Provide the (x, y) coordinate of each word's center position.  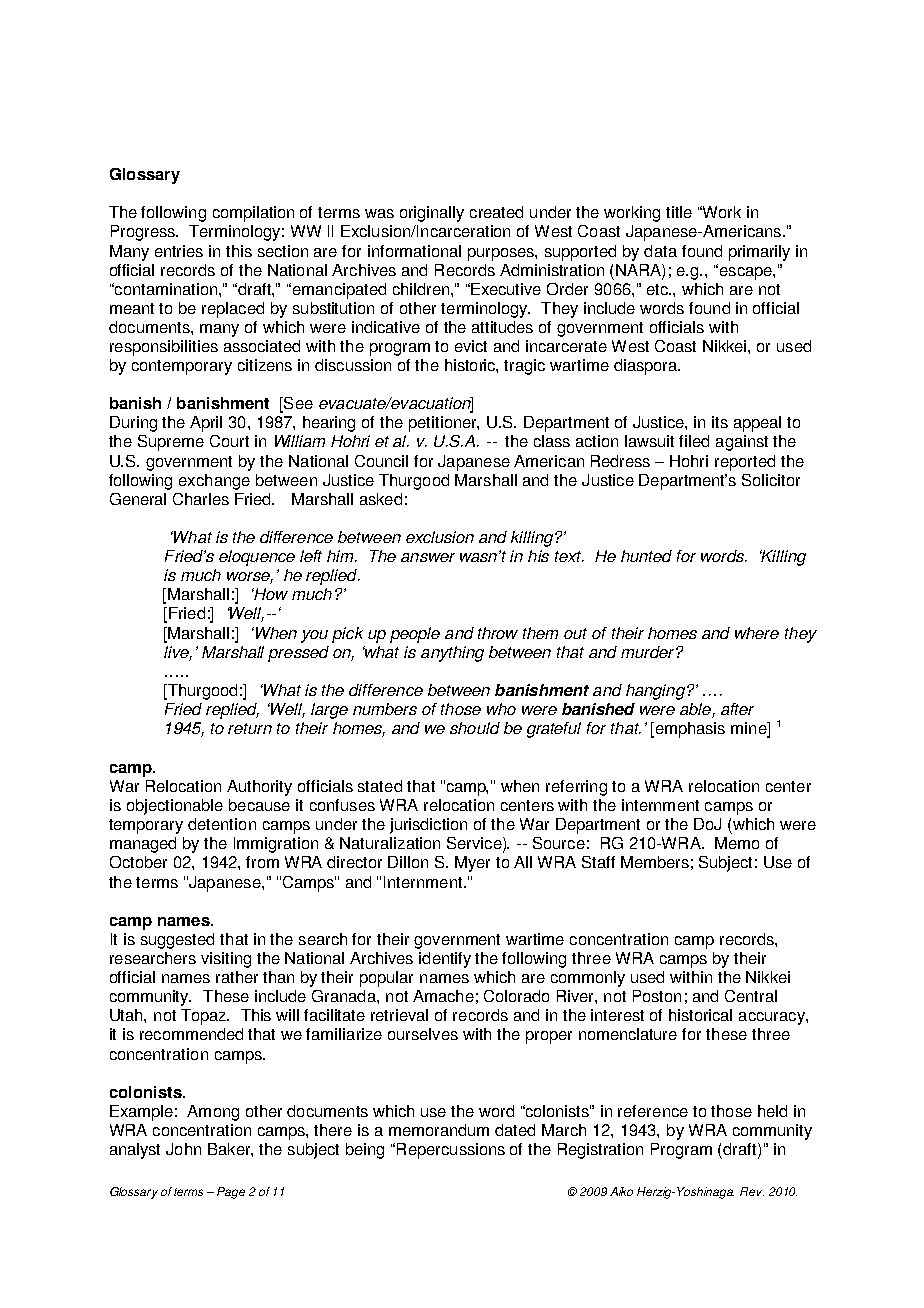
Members (655, 862)
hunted (646, 556)
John (183, 1149)
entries (179, 251)
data (660, 251)
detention (222, 824)
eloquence (257, 558)
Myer (472, 864)
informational (414, 251)
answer (428, 557)
